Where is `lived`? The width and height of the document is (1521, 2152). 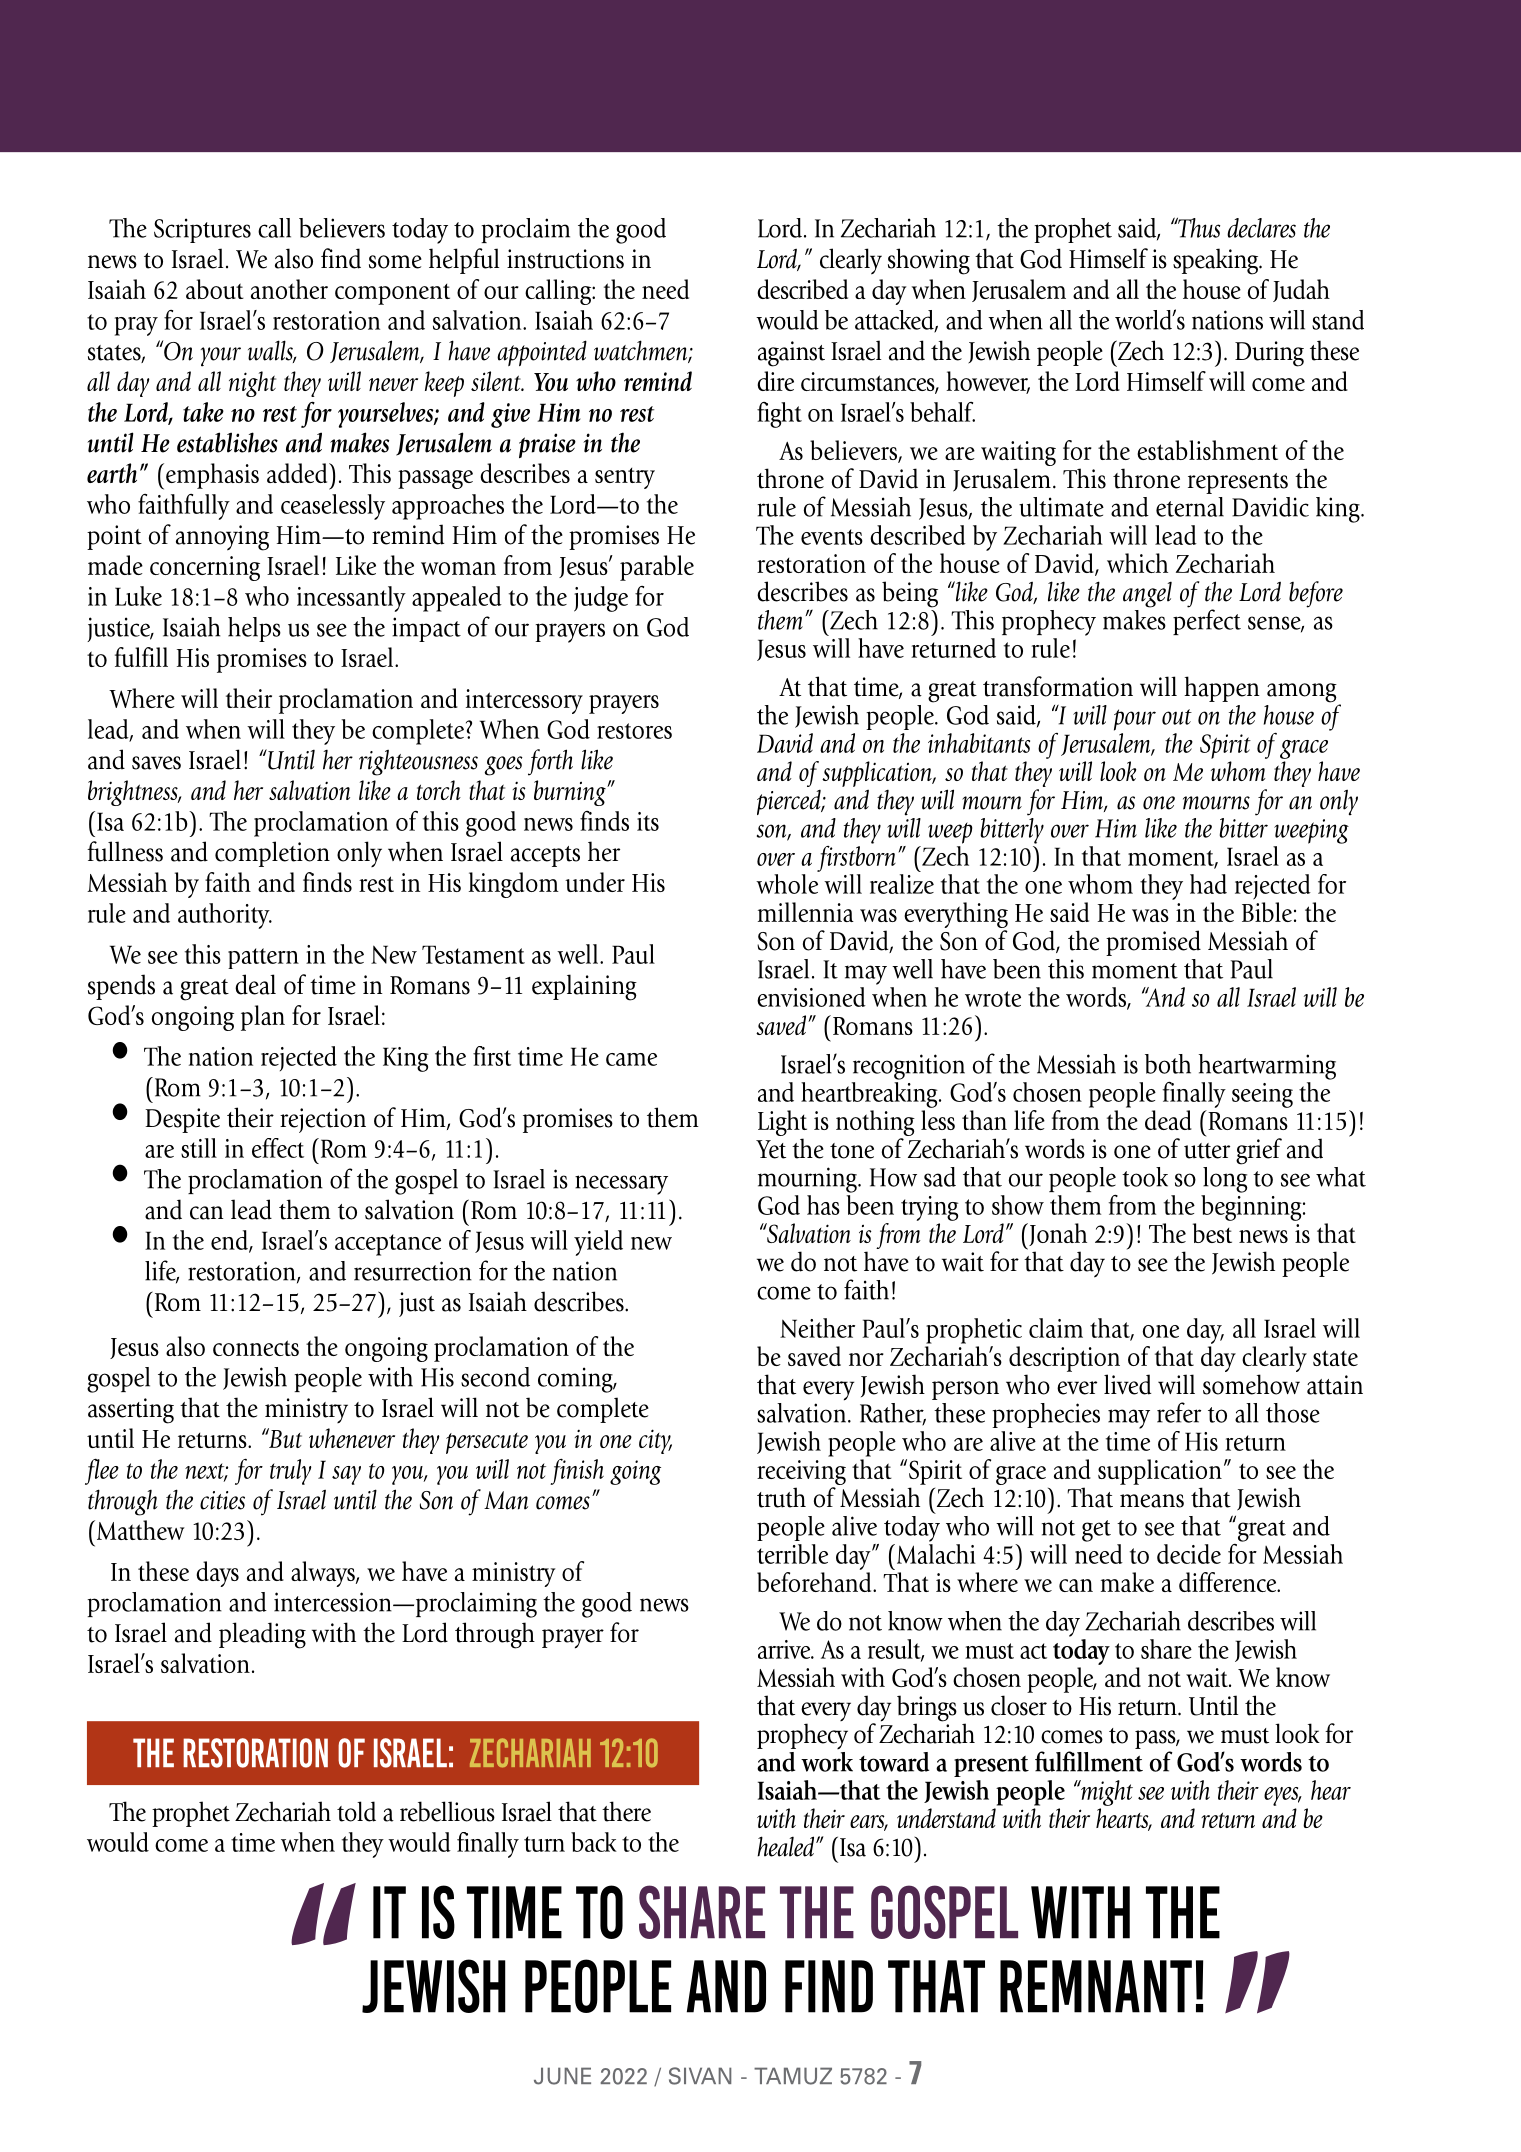
lived is located at coordinates (1127, 1384).
